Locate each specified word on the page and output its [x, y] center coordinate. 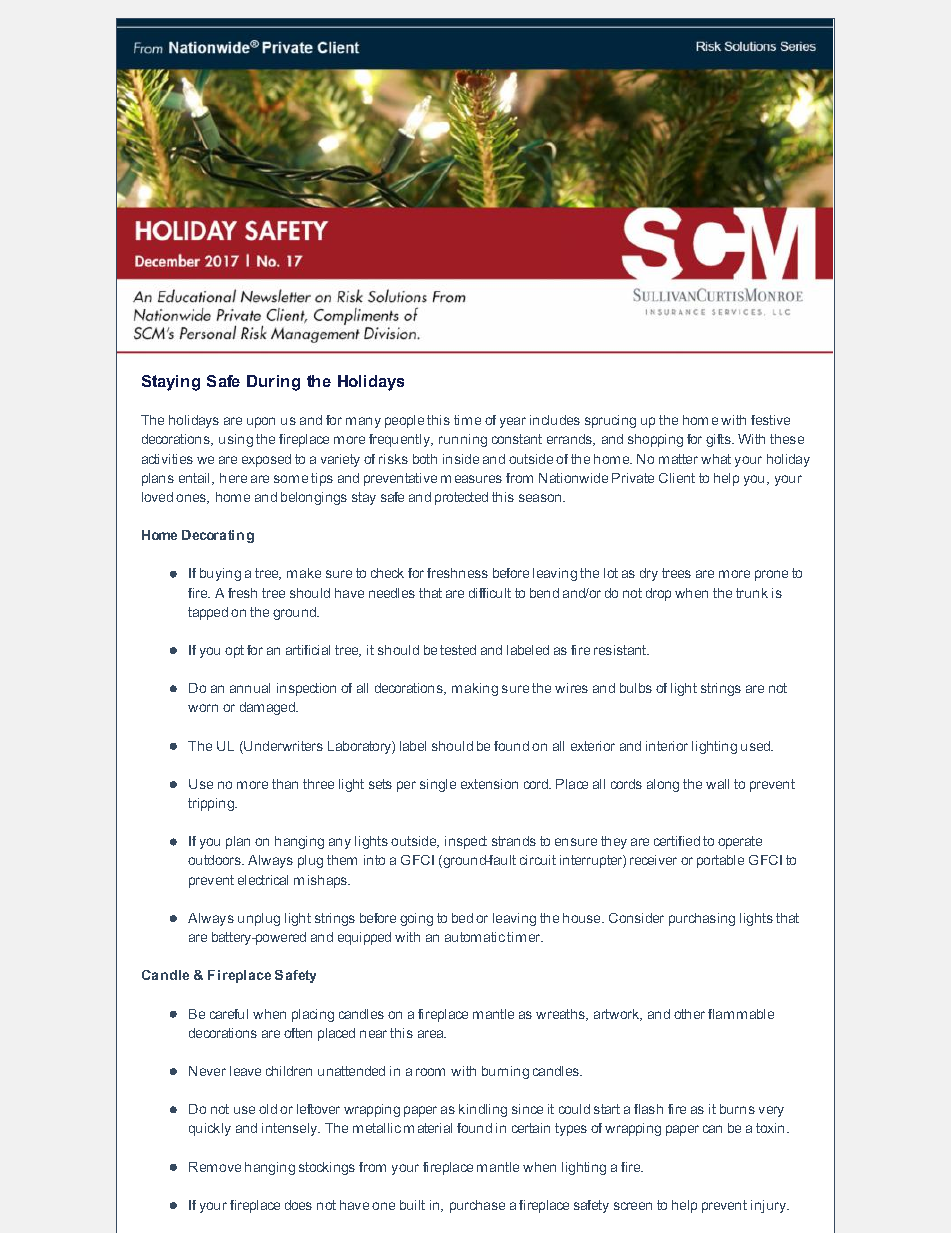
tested [458, 650]
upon [261, 422]
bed [462, 918]
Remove [215, 1167]
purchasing [702, 919]
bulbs [636, 688]
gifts [719, 440]
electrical [263, 880]
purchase [477, 1206]
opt [234, 651]
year [513, 422]
